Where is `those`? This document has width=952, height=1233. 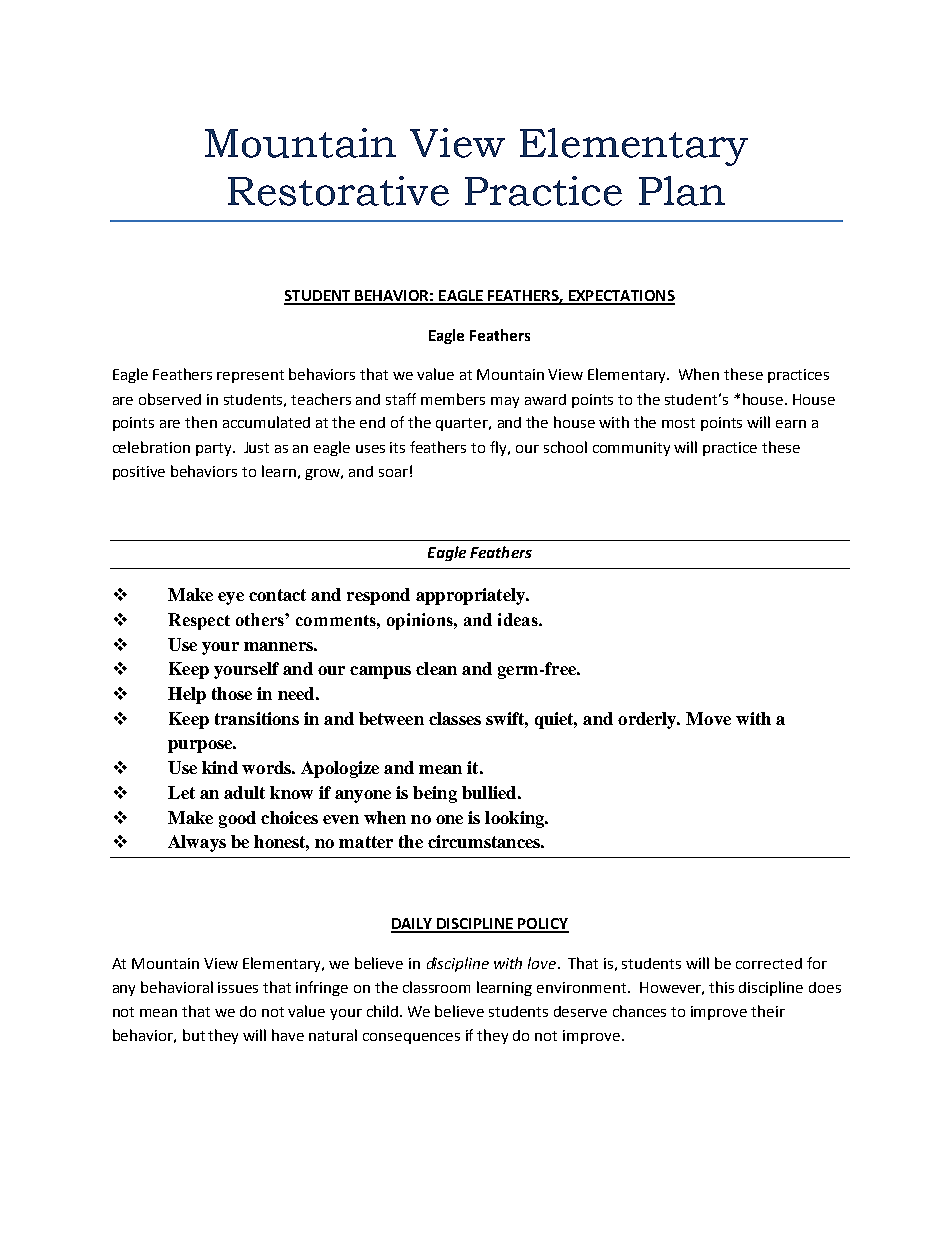
those is located at coordinates (232, 693).
